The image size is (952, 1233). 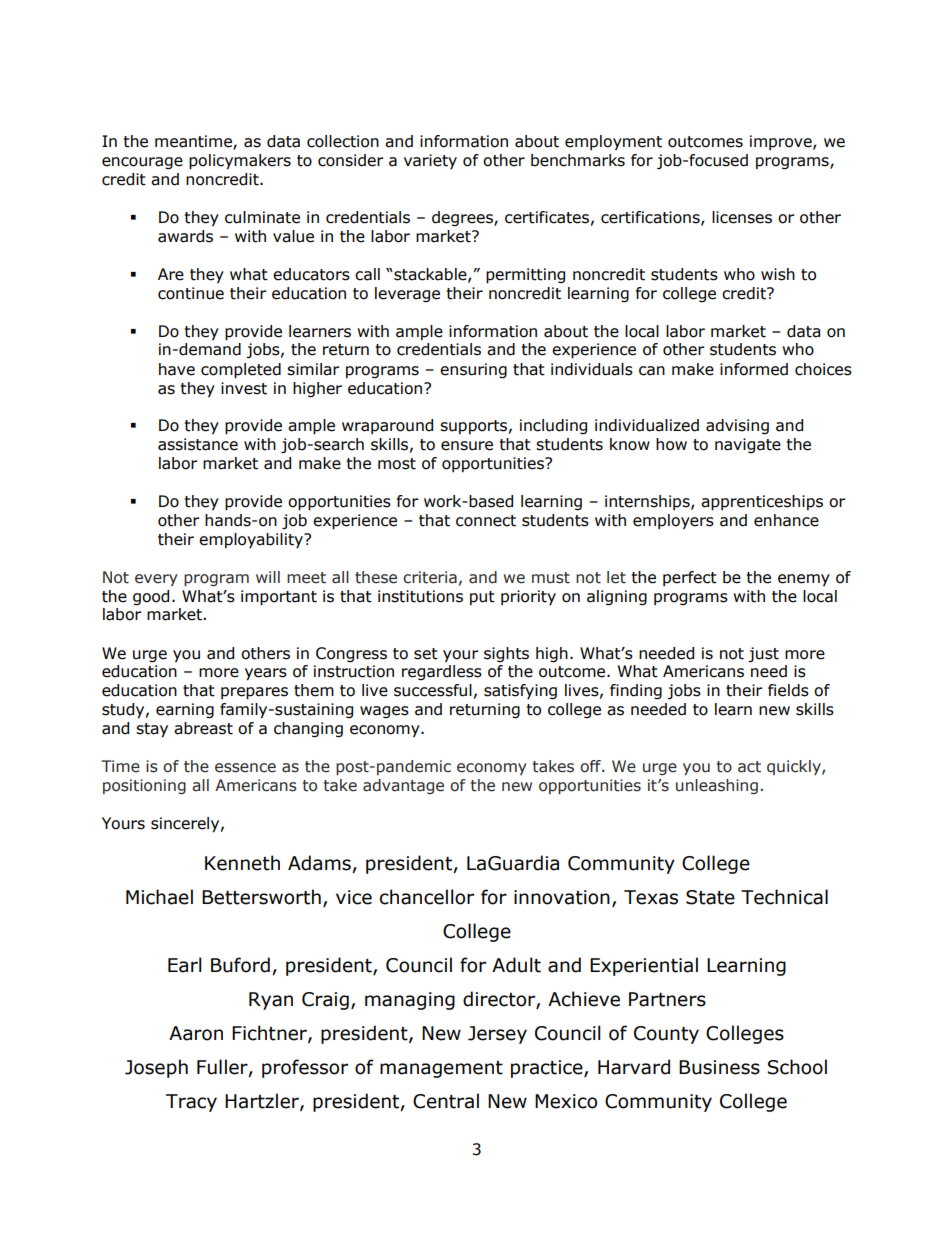 What do you see at coordinates (191, 1103) in the screenshot?
I see `Tracy` at bounding box center [191, 1103].
